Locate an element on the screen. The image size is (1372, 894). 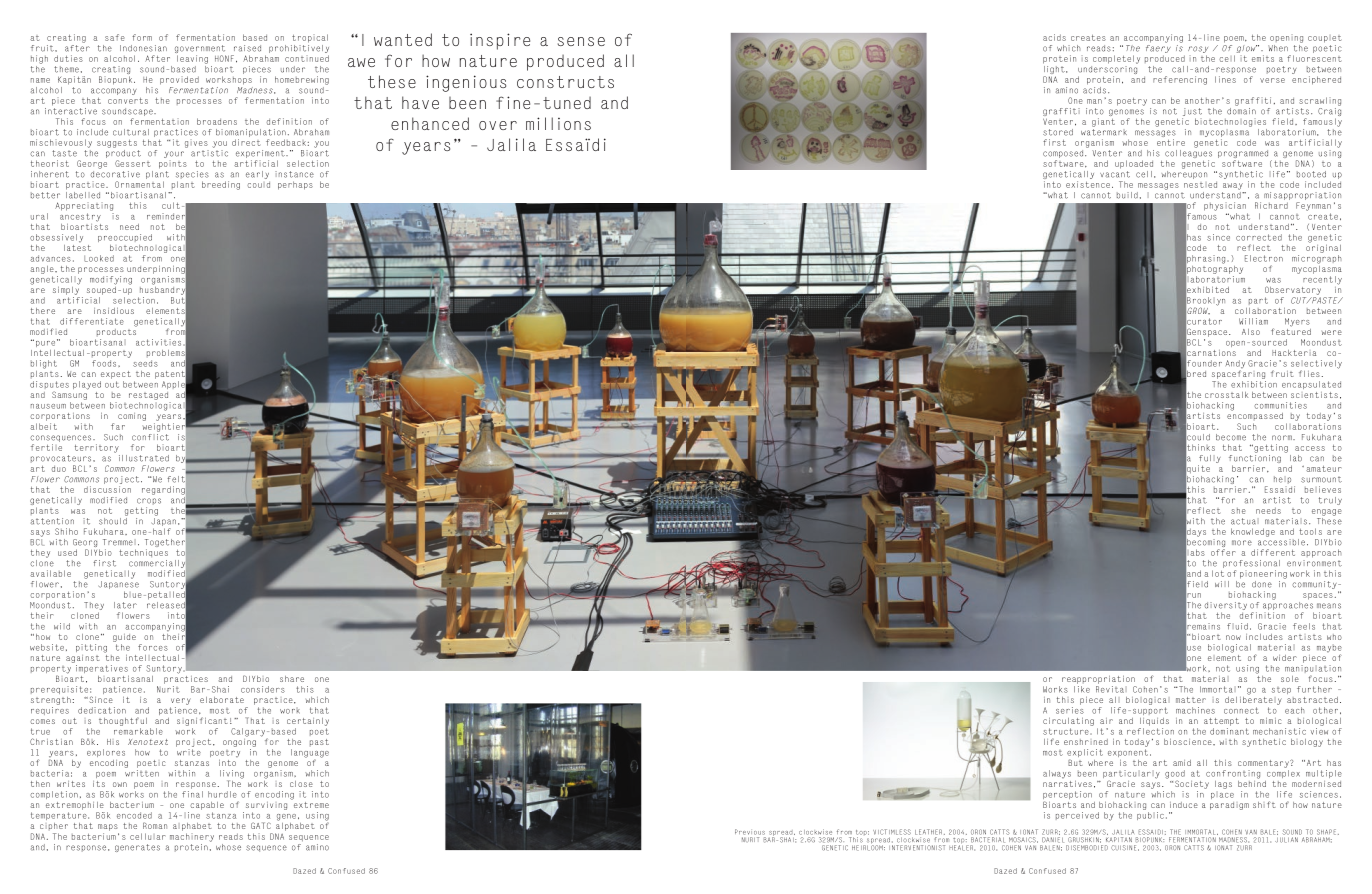
leaving is located at coordinates (192, 59).
